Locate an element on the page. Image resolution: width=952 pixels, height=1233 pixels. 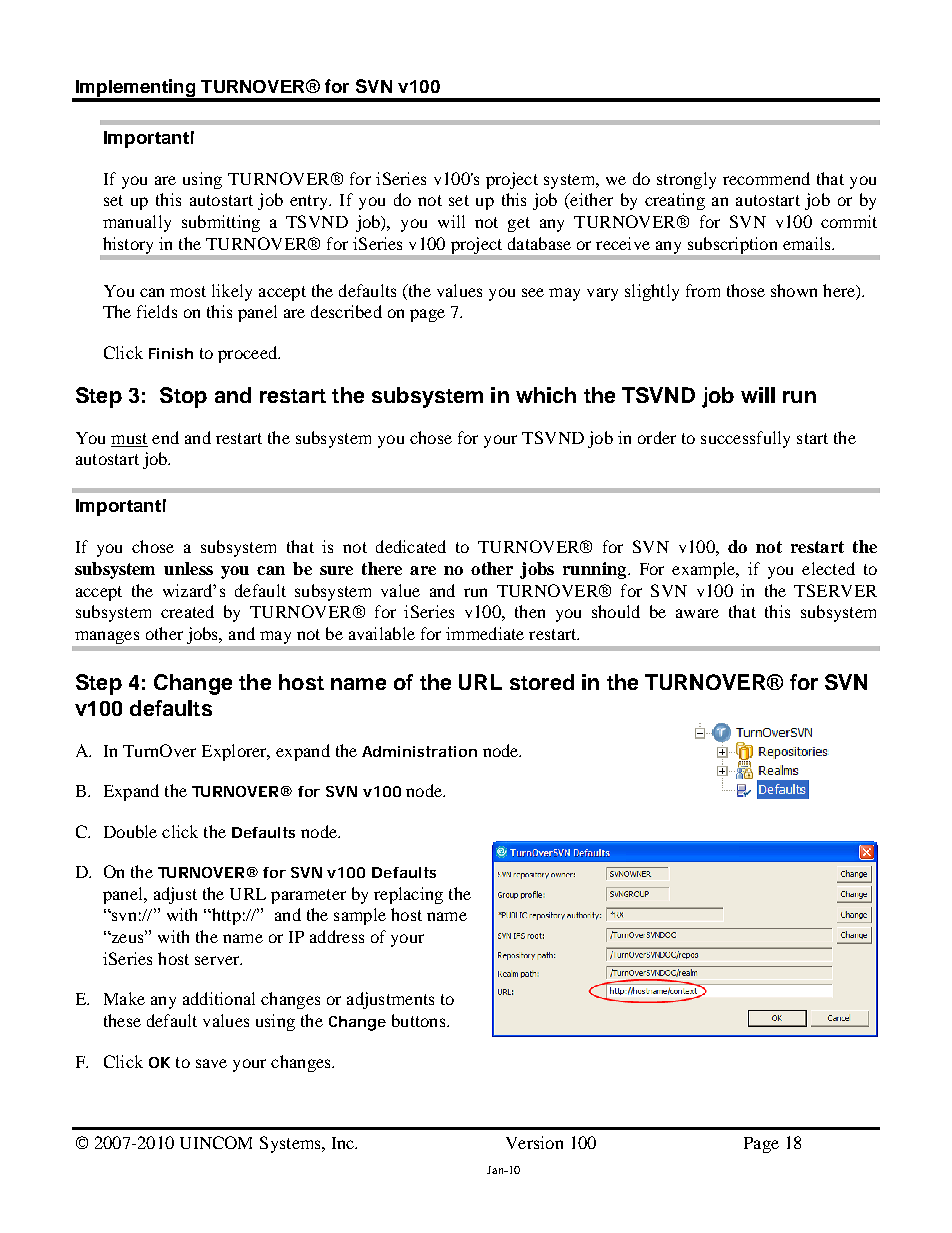
recommend is located at coordinates (766, 178).
